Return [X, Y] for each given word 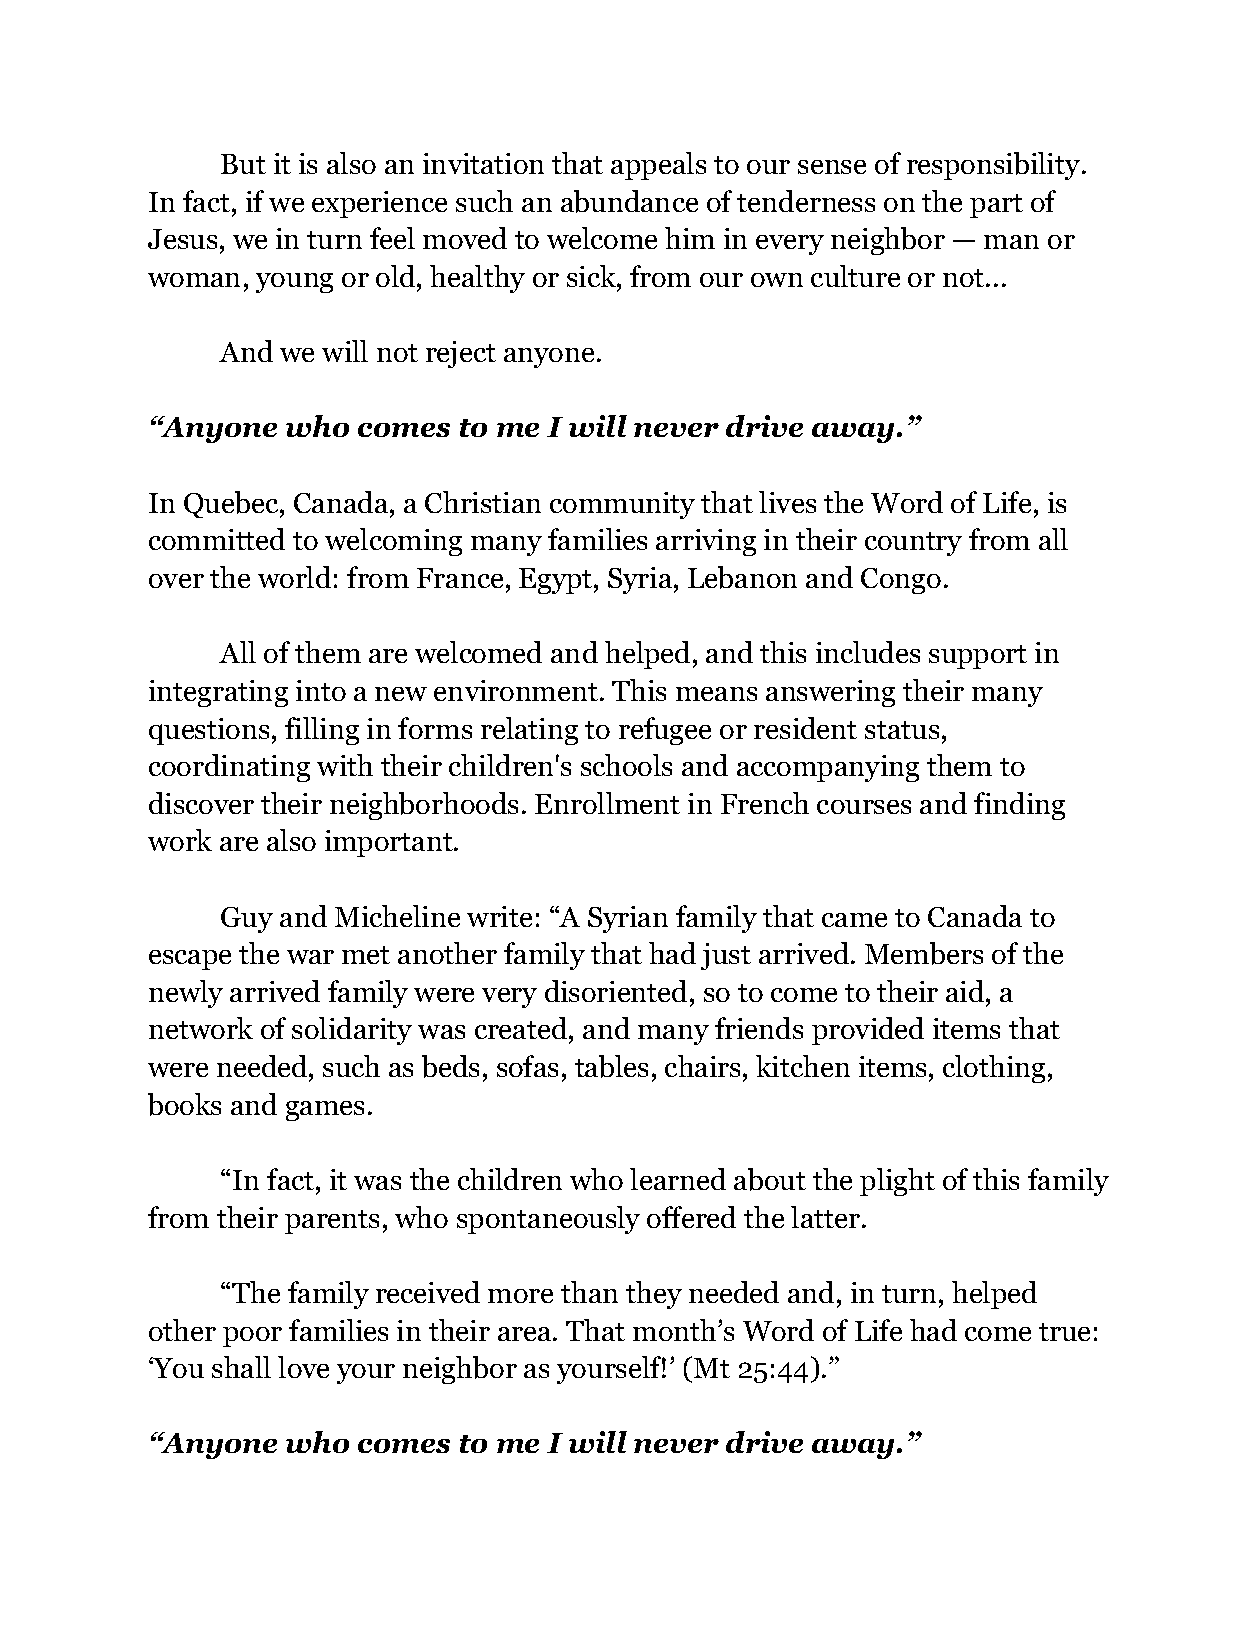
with [345, 765]
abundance [629, 201]
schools [626, 765]
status [902, 730]
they [654, 1295]
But [243, 164]
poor [252, 1337]
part [996, 206]
